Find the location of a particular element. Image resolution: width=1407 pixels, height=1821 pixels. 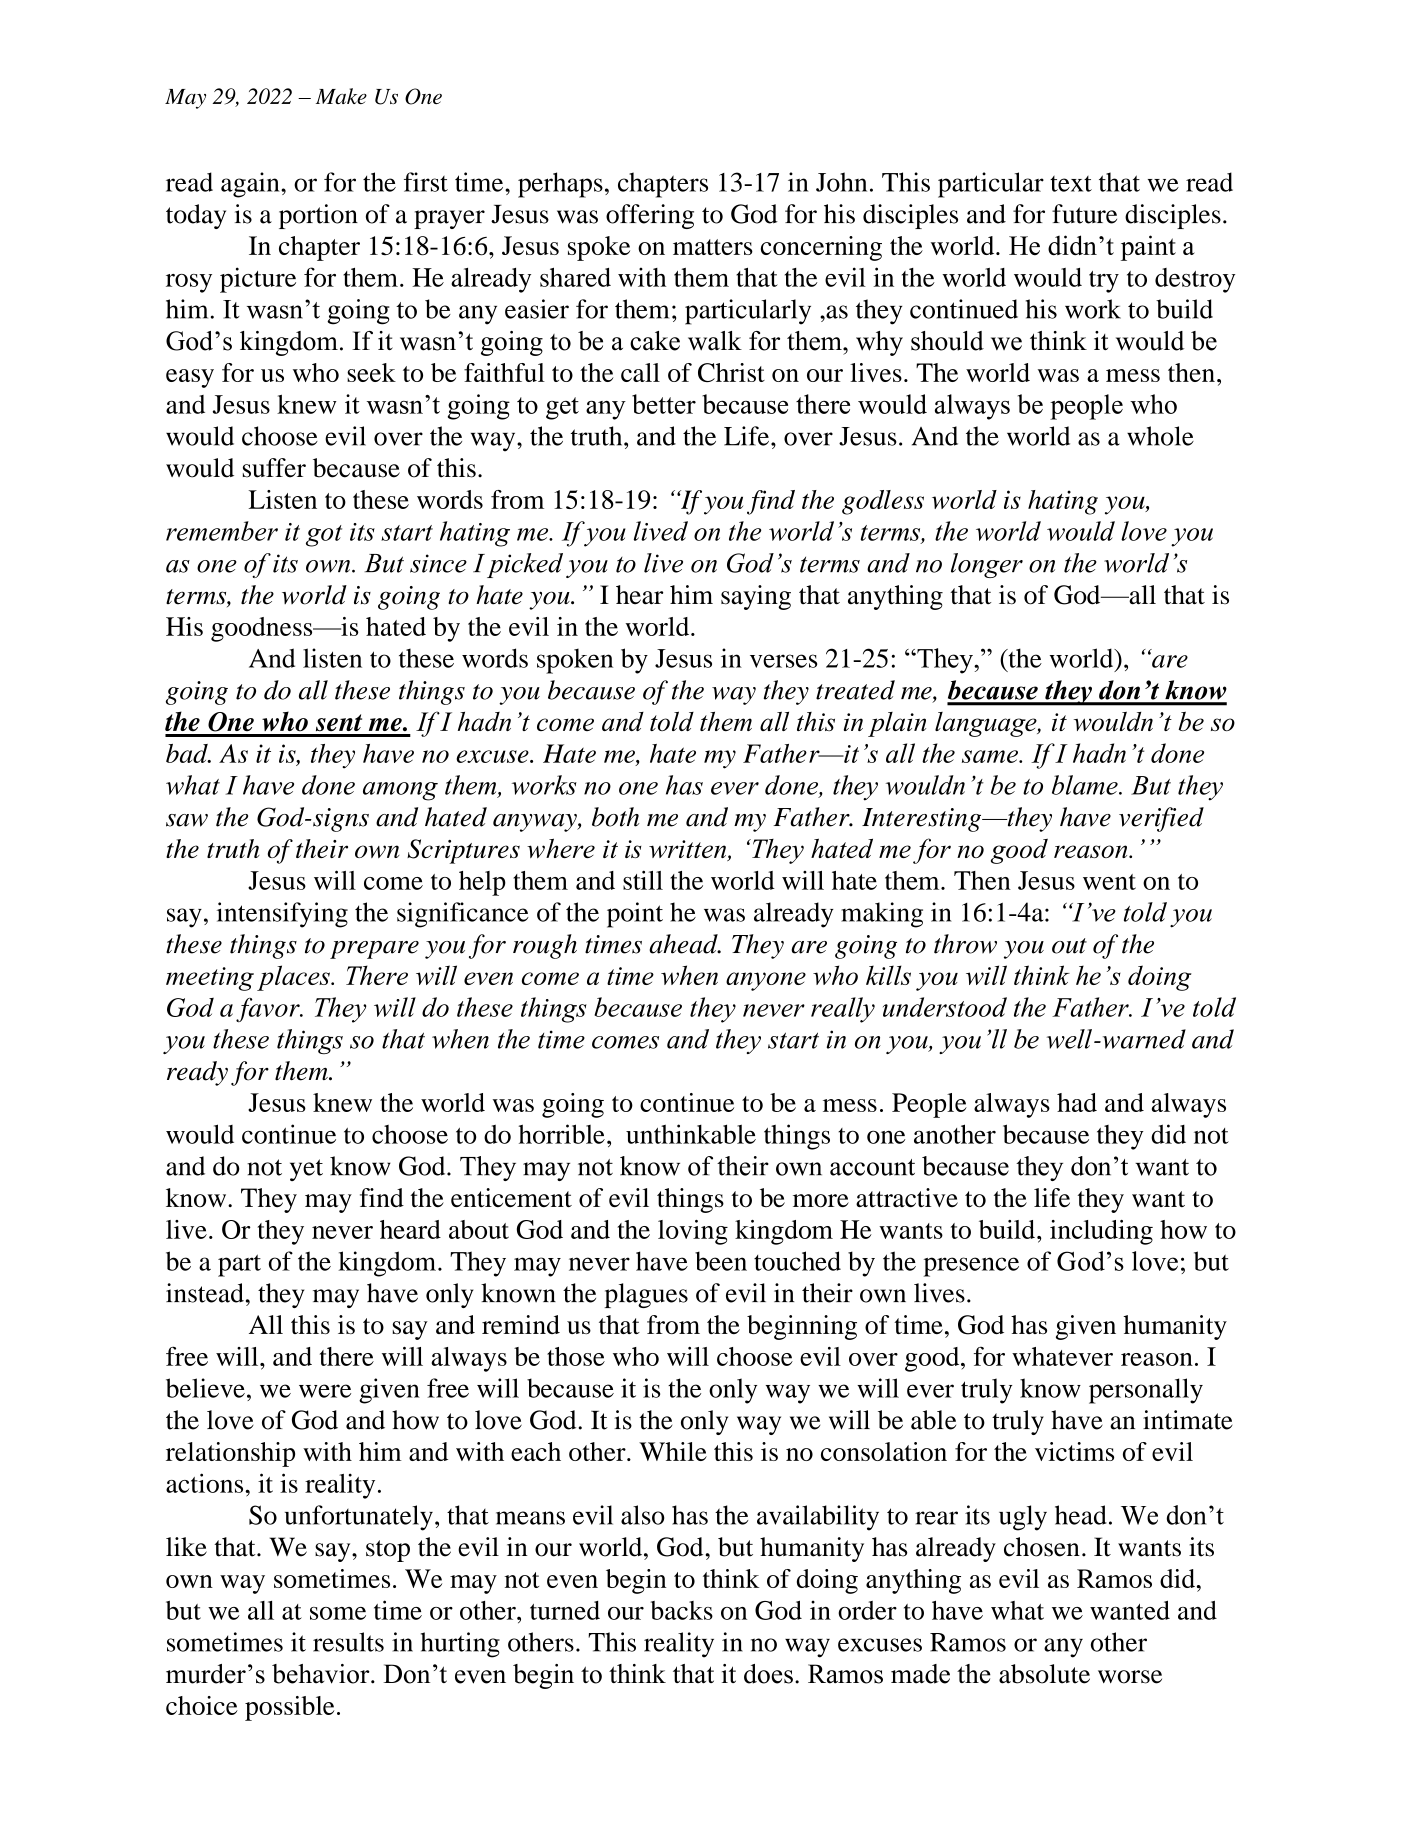

behavior is located at coordinates (322, 1674).
